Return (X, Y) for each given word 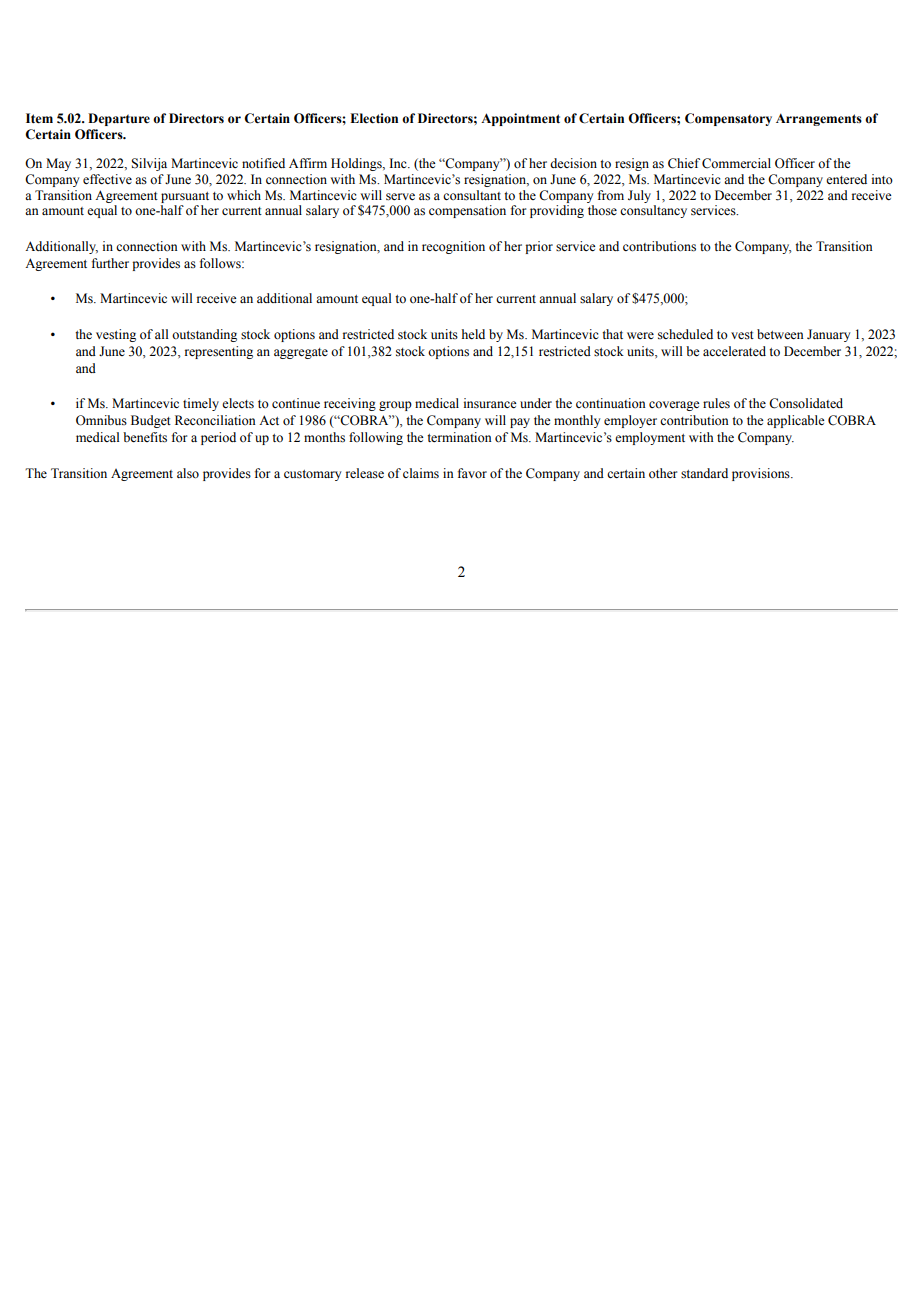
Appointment (520, 119)
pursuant (185, 197)
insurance (490, 403)
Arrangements (819, 119)
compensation (467, 211)
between (780, 334)
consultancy (653, 211)
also (188, 473)
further (110, 263)
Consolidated (806, 403)
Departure (119, 119)
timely (201, 404)
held (473, 334)
